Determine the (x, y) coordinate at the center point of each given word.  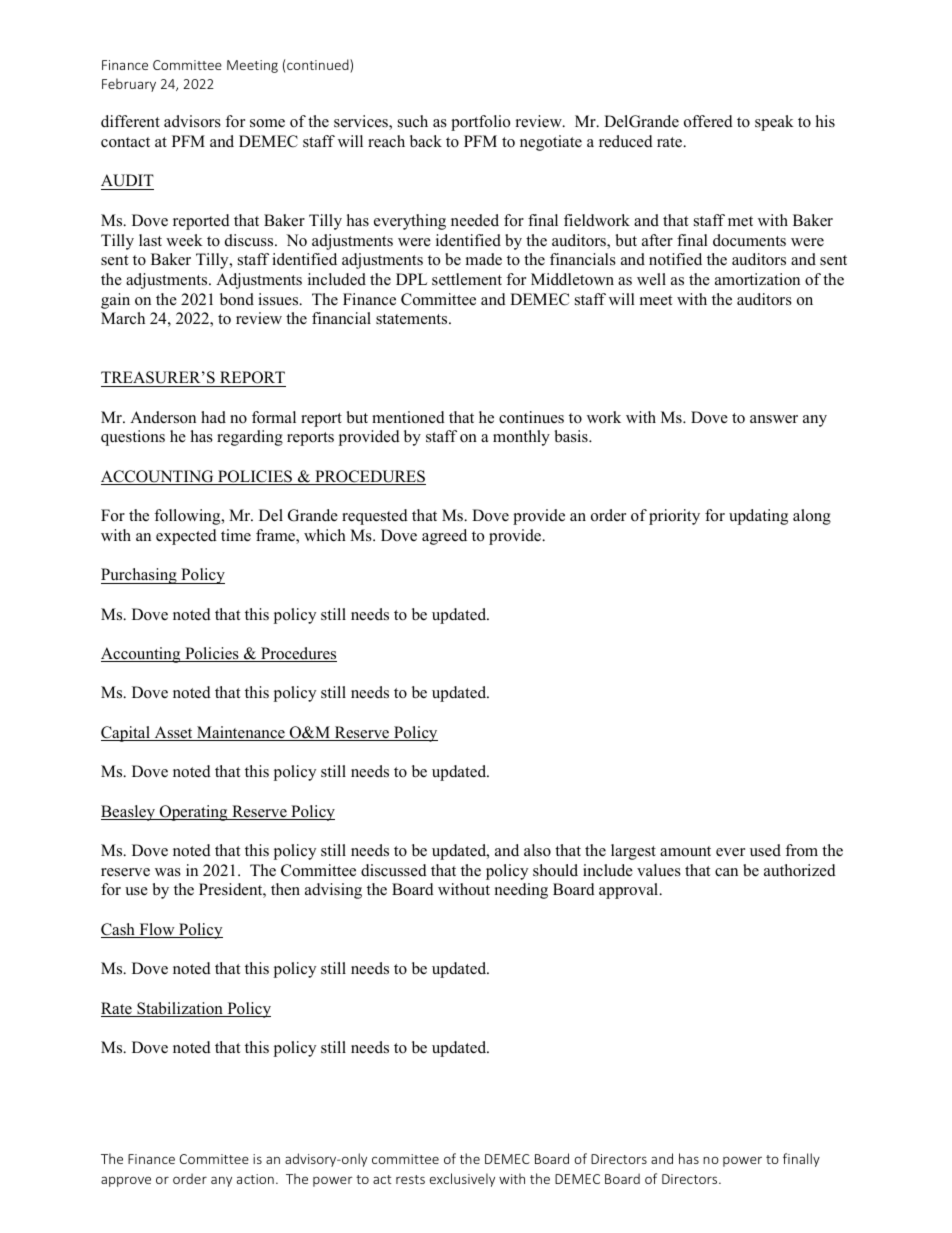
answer (774, 419)
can (726, 872)
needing (521, 891)
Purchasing (140, 576)
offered (708, 121)
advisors (192, 121)
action (255, 1179)
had (213, 417)
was (168, 872)
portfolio (480, 123)
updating (758, 517)
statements (413, 319)
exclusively (462, 1180)
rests (410, 1179)
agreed (444, 537)
